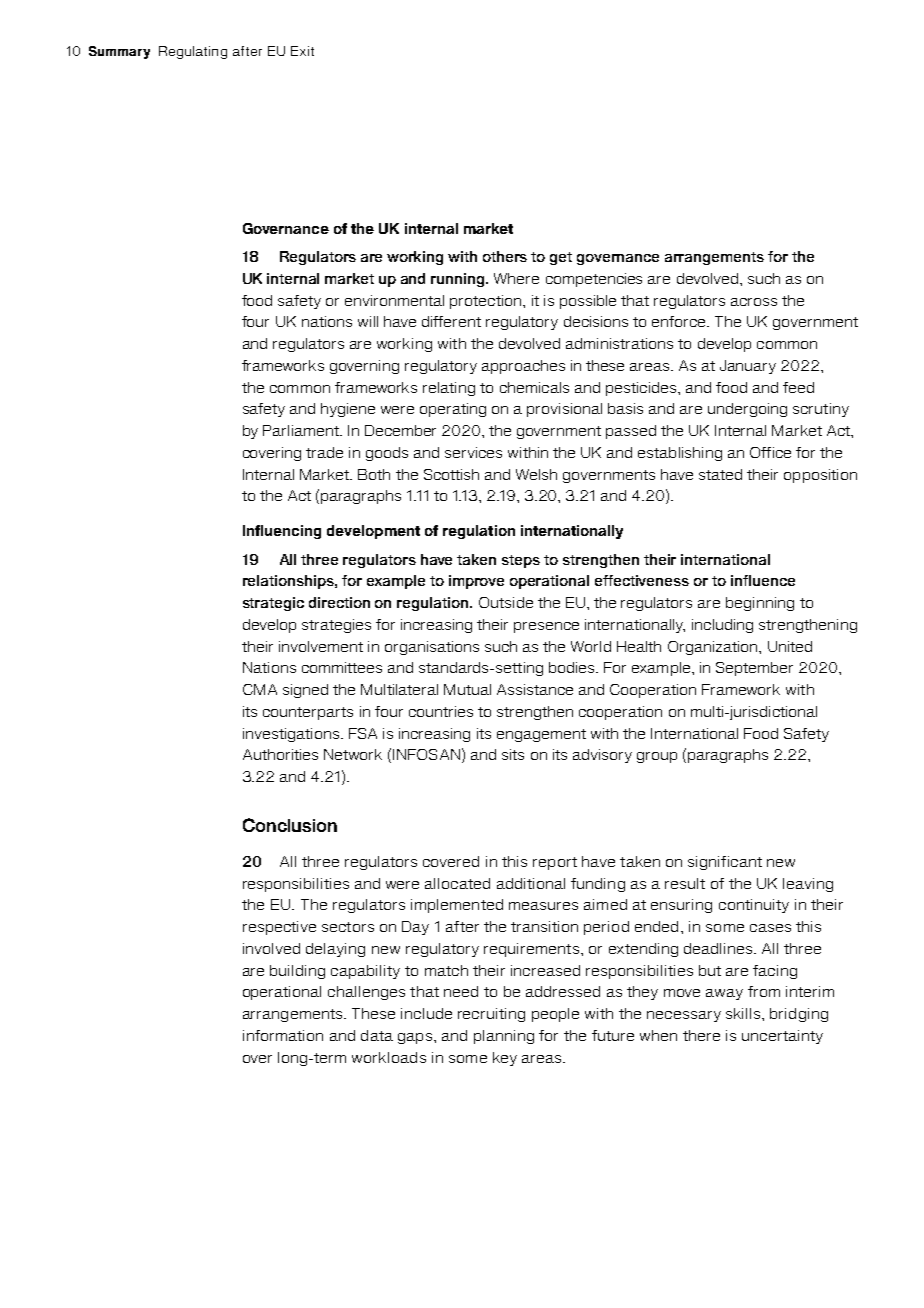 The image size is (924, 1308). Describe the element at coordinates (302, 51) in the screenshot. I see `Exit` at that location.
